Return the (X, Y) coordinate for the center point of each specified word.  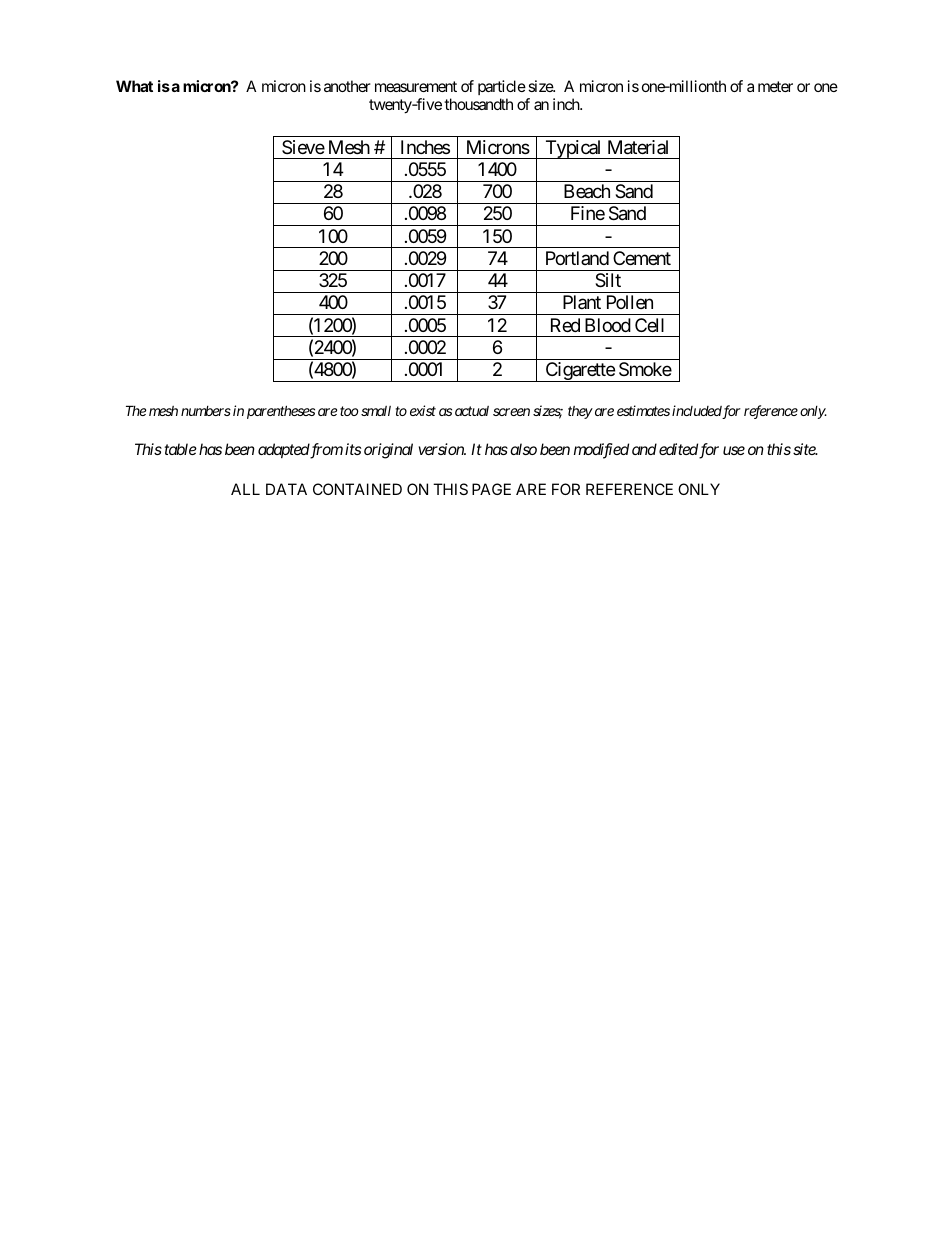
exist (423, 410)
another (347, 86)
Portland (577, 258)
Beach (587, 191)
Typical (573, 149)
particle (502, 89)
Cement (642, 258)
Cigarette (579, 372)
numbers (206, 411)
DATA (286, 489)
